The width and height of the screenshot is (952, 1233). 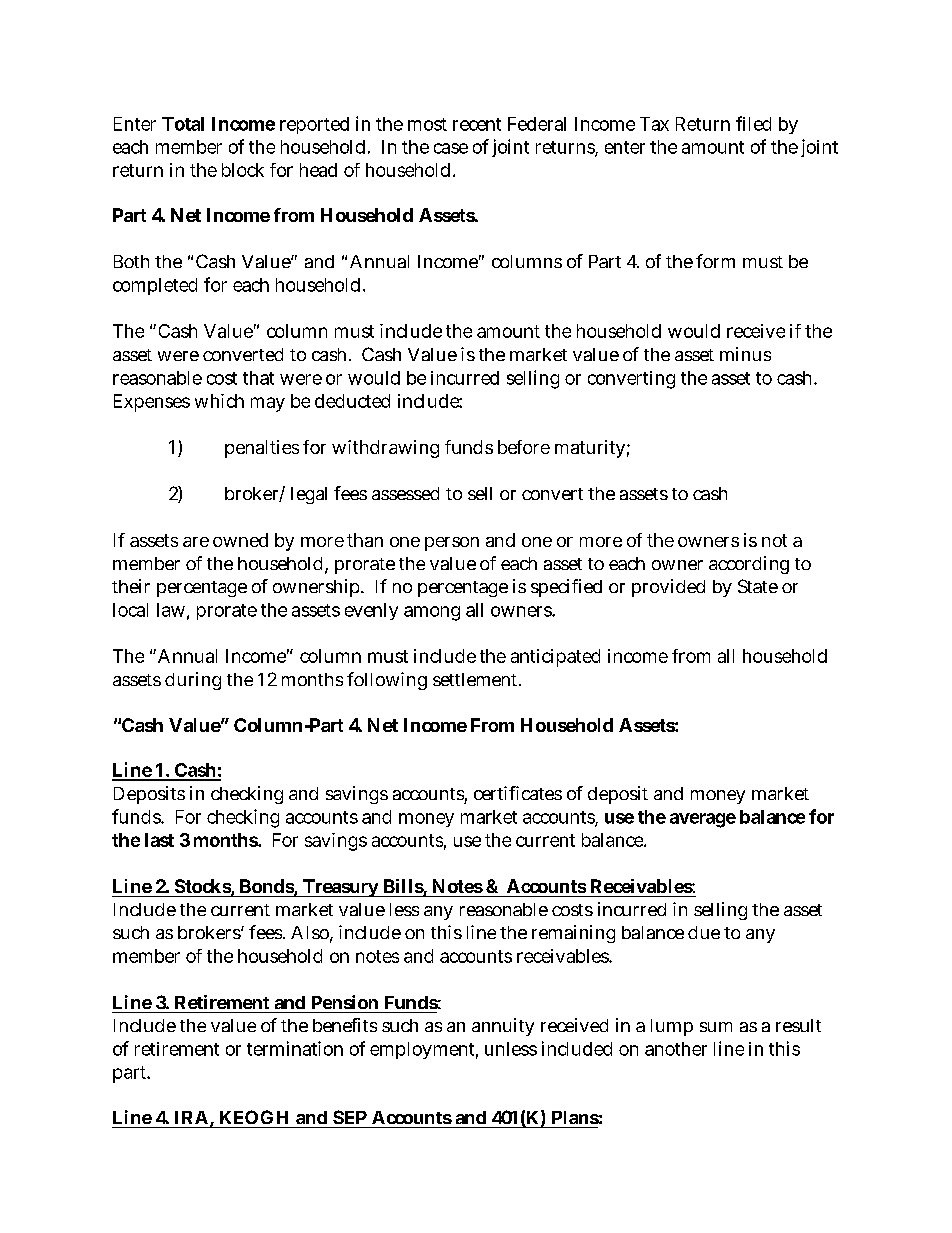 What do you see at coordinates (758, 586) in the screenshot?
I see `State` at bounding box center [758, 586].
